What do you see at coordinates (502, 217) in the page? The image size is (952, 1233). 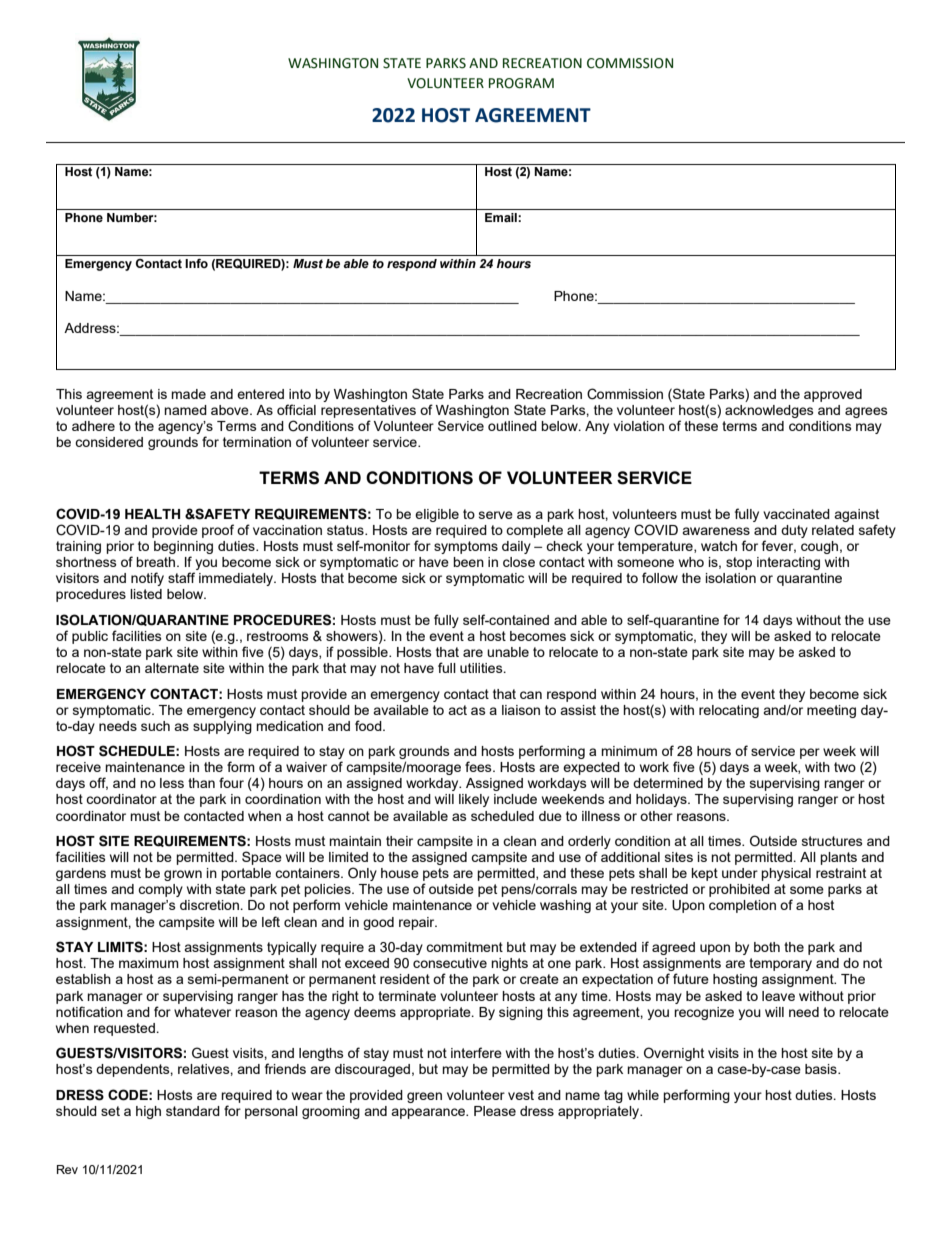 I see `Email` at bounding box center [502, 217].
